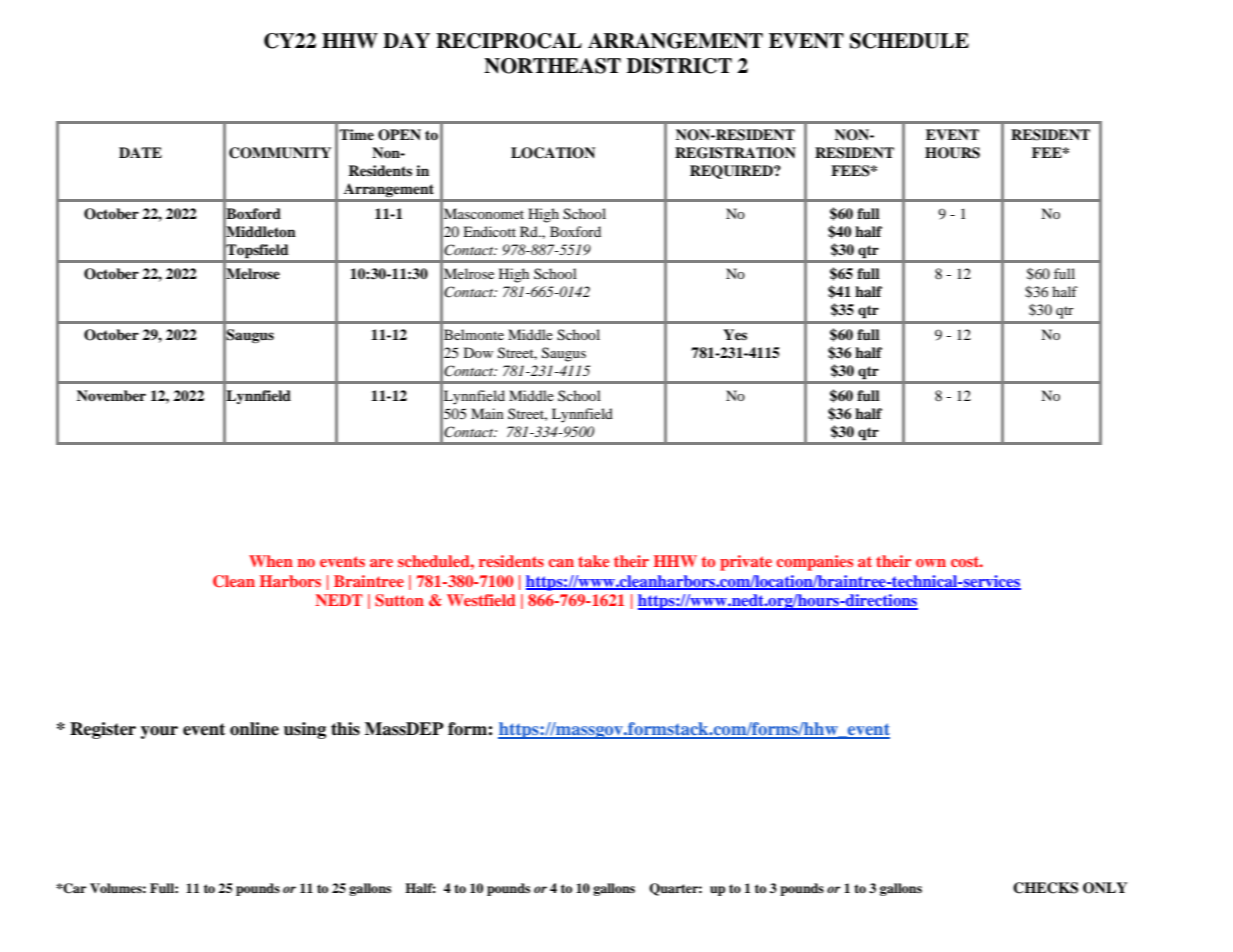 The width and height of the document is (1233, 952). What do you see at coordinates (735, 153) in the document?
I see `REGISTRATION` at bounding box center [735, 153].
